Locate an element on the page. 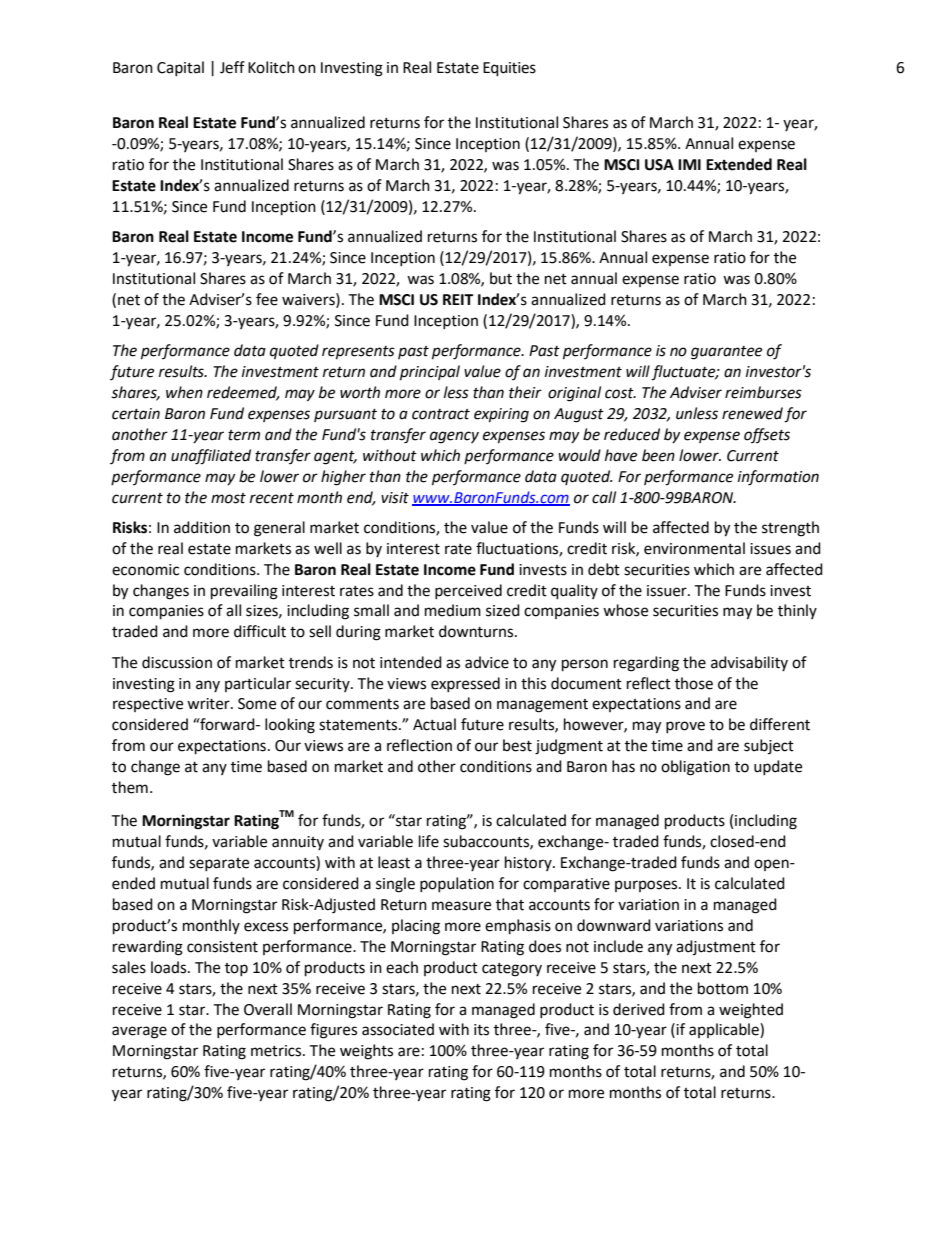  IMI is located at coordinates (689, 164).
